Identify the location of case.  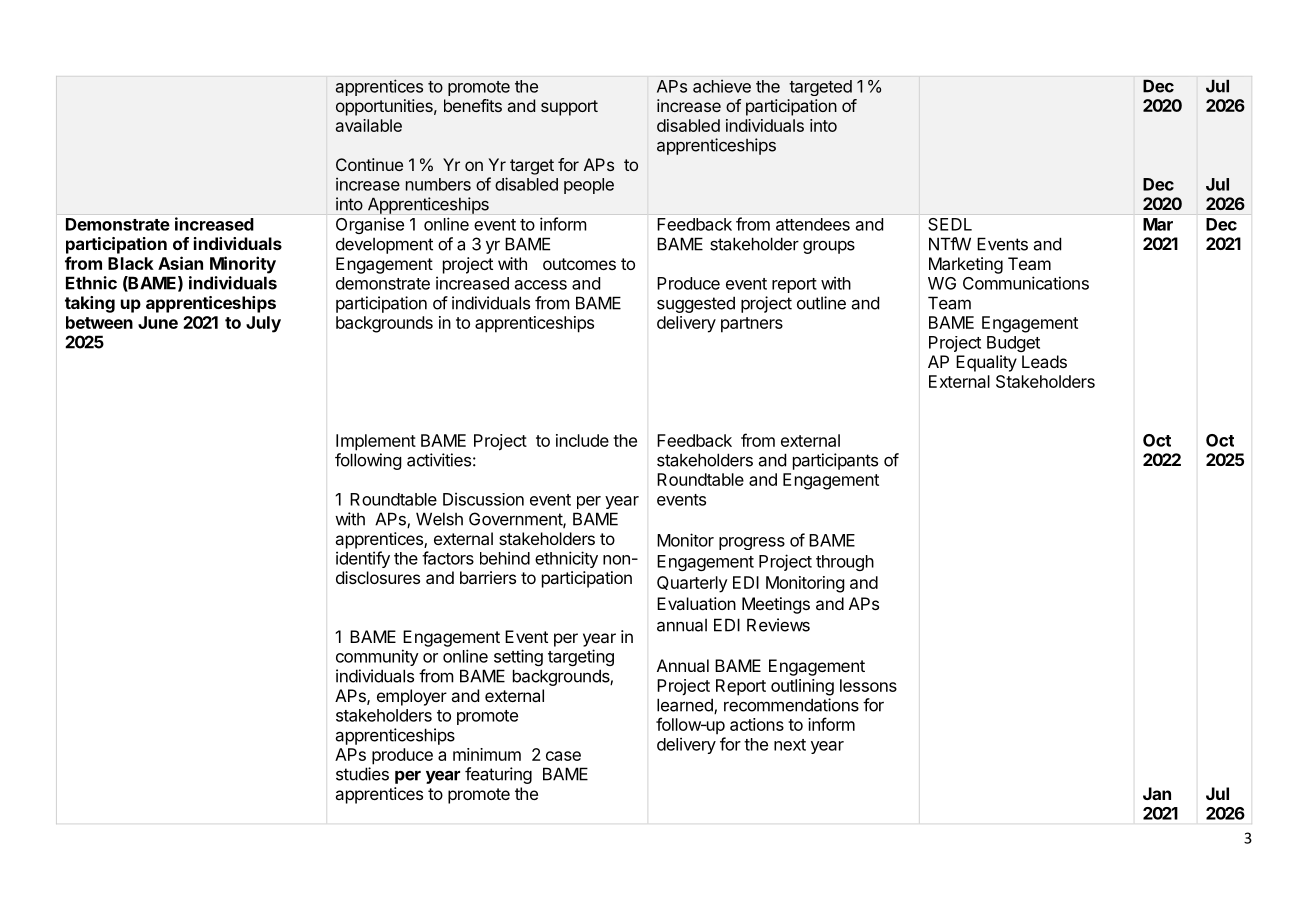
(563, 756).
